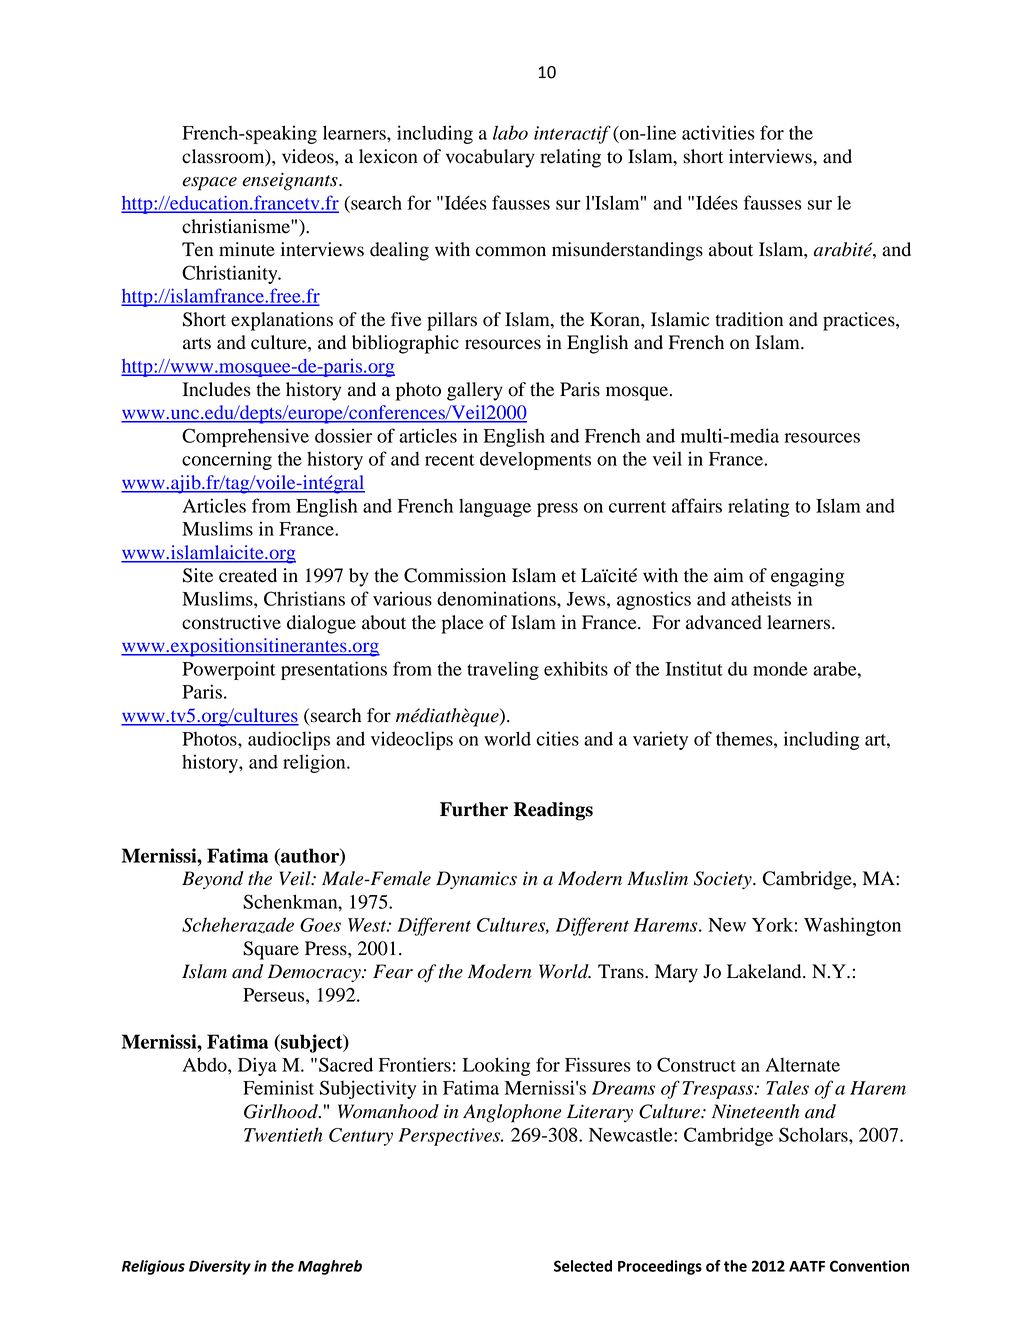 This page has height=1337, width=1033. I want to click on Selected, so click(583, 1266).
